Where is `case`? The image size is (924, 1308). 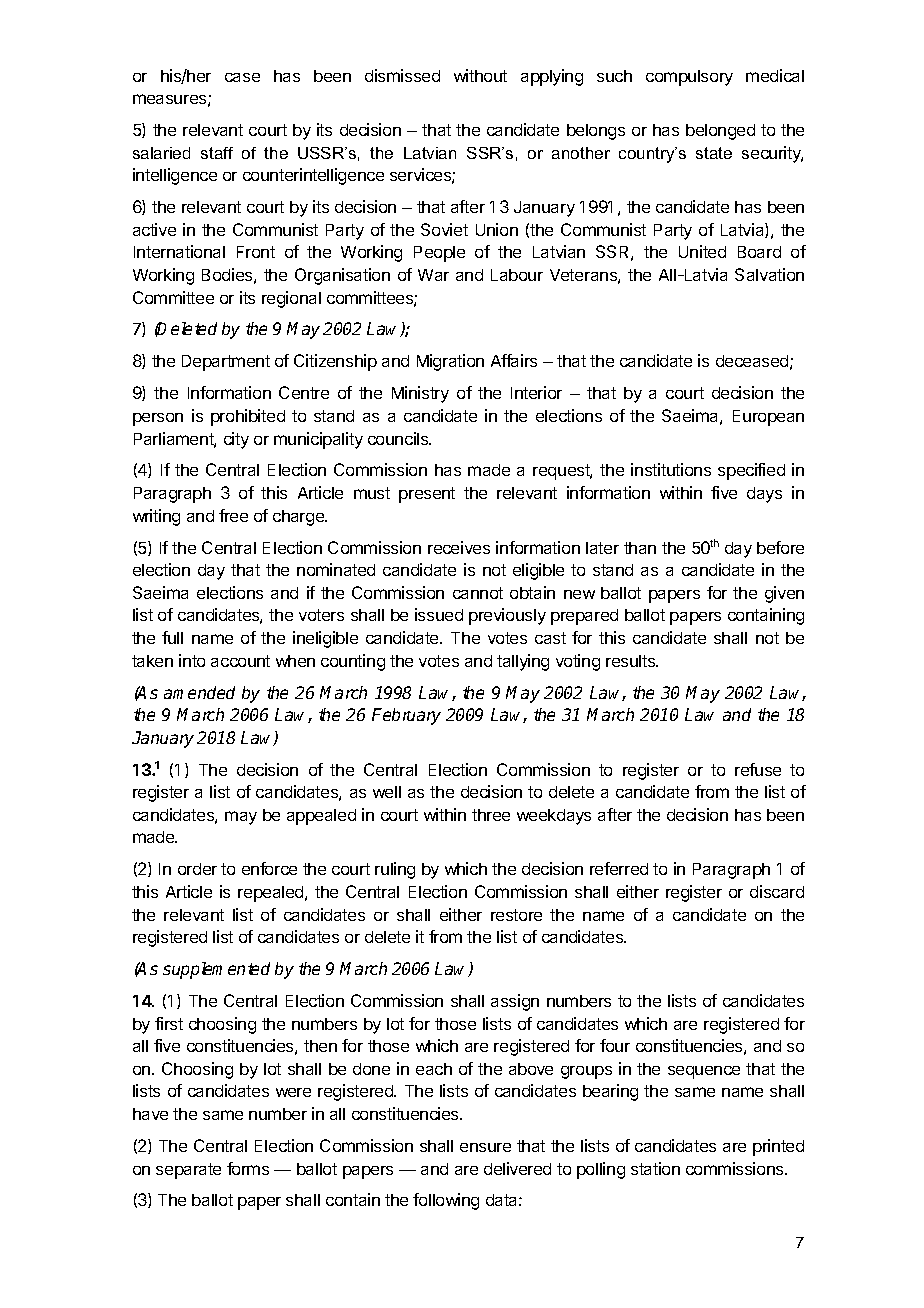
case is located at coordinates (242, 77).
